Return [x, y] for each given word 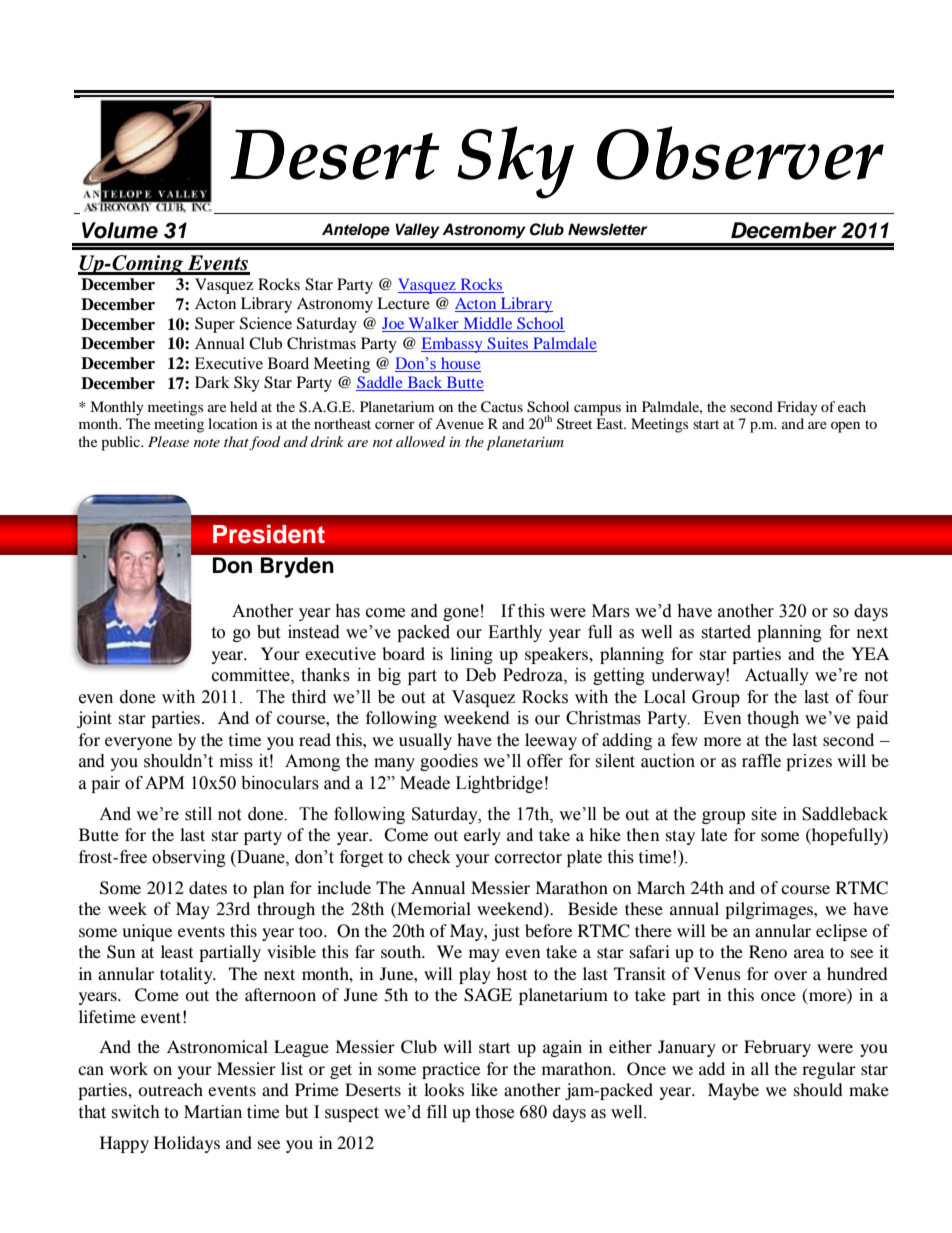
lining [471, 655]
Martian [213, 1112]
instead [314, 632]
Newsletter [607, 229]
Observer [740, 153]
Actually [777, 676]
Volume [120, 230]
